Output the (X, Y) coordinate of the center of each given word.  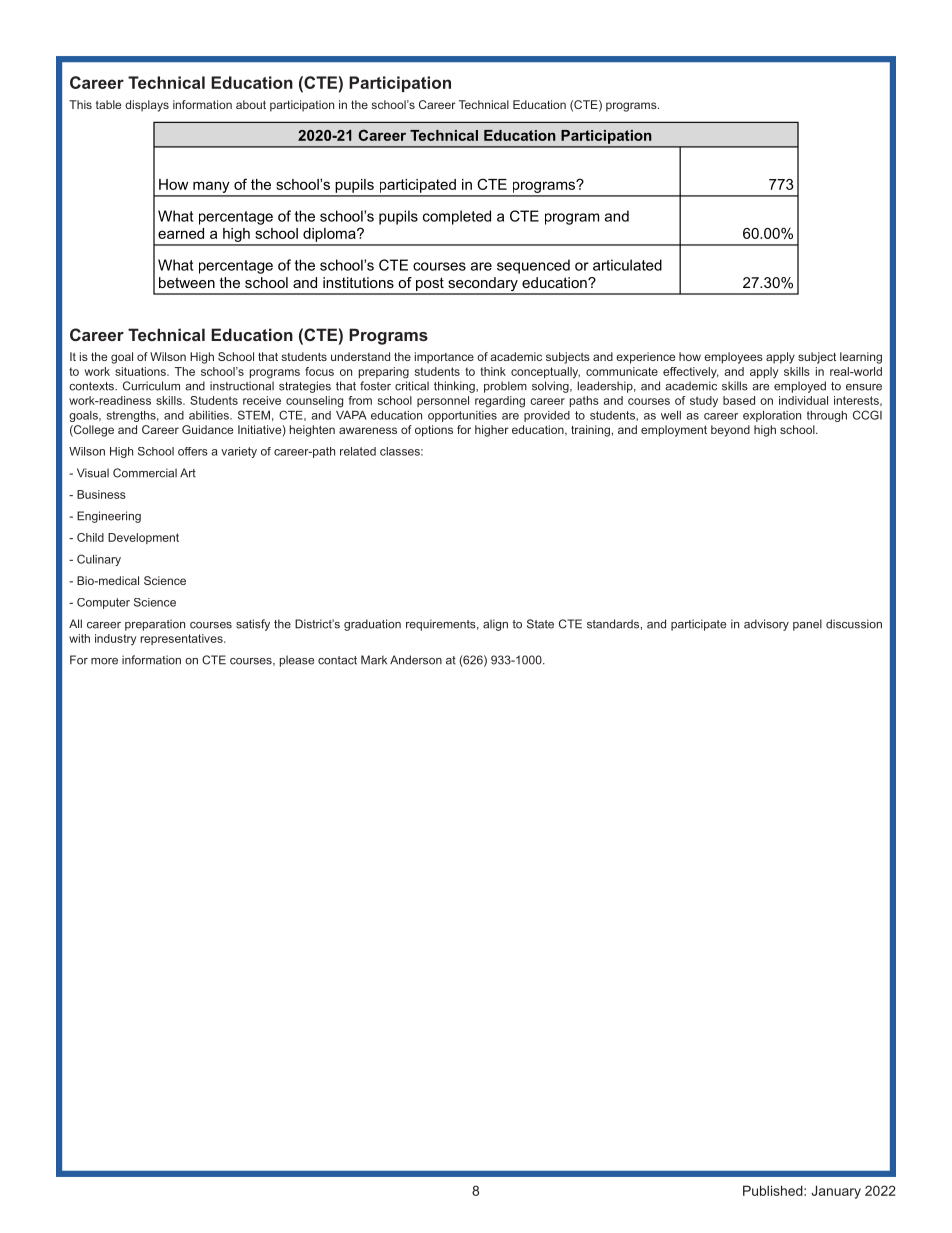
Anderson (416, 660)
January (836, 1192)
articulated (627, 265)
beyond (730, 431)
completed (457, 217)
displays (147, 106)
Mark (374, 660)
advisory (766, 625)
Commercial (145, 473)
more (104, 661)
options (434, 431)
